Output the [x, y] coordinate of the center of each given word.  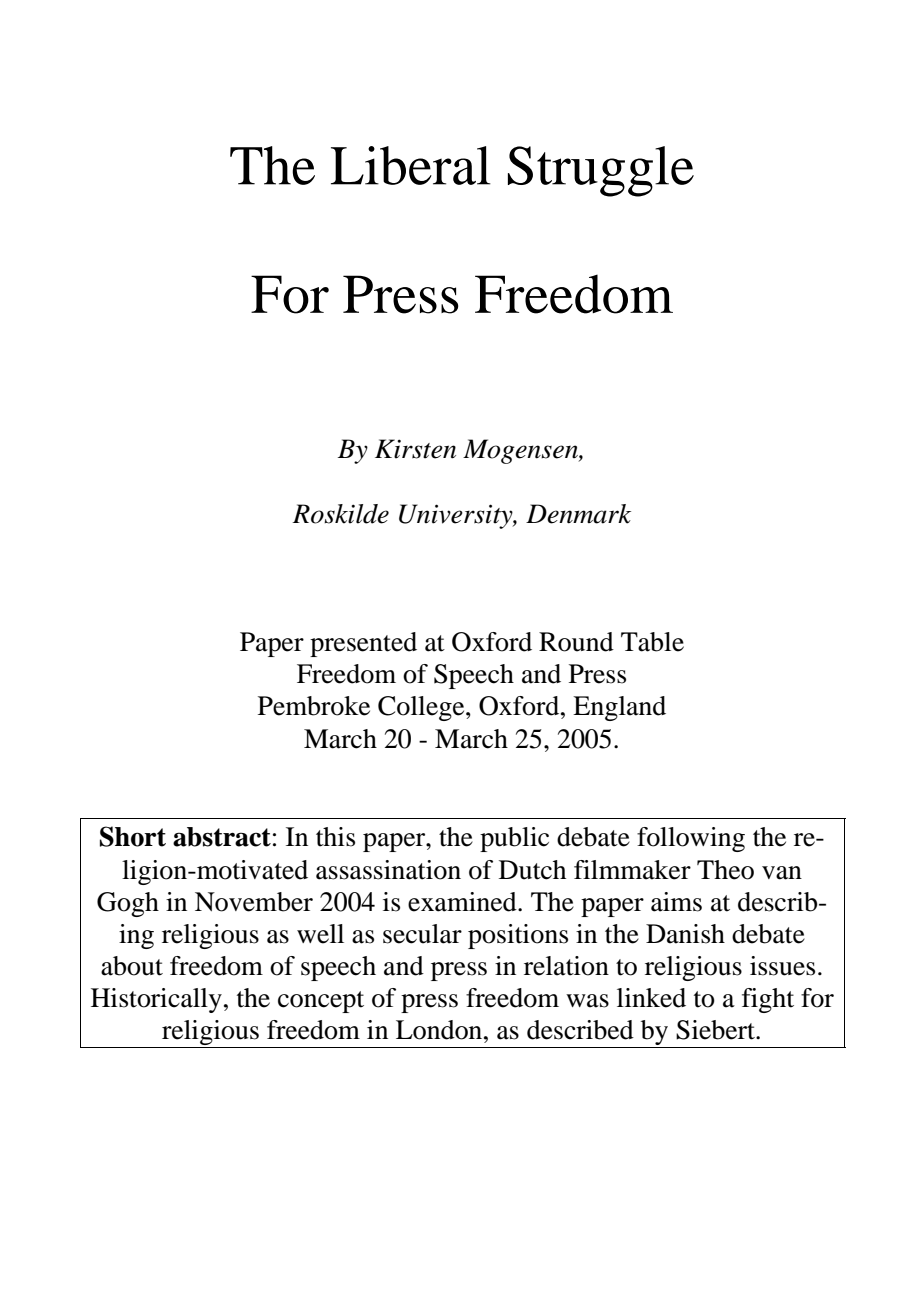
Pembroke [314, 706]
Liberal [411, 165]
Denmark [578, 514]
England [619, 708]
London [440, 1030]
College [422, 708]
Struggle [601, 171]
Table [652, 642]
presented [363, 644]
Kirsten [415, 449]
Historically [156, 1000]
